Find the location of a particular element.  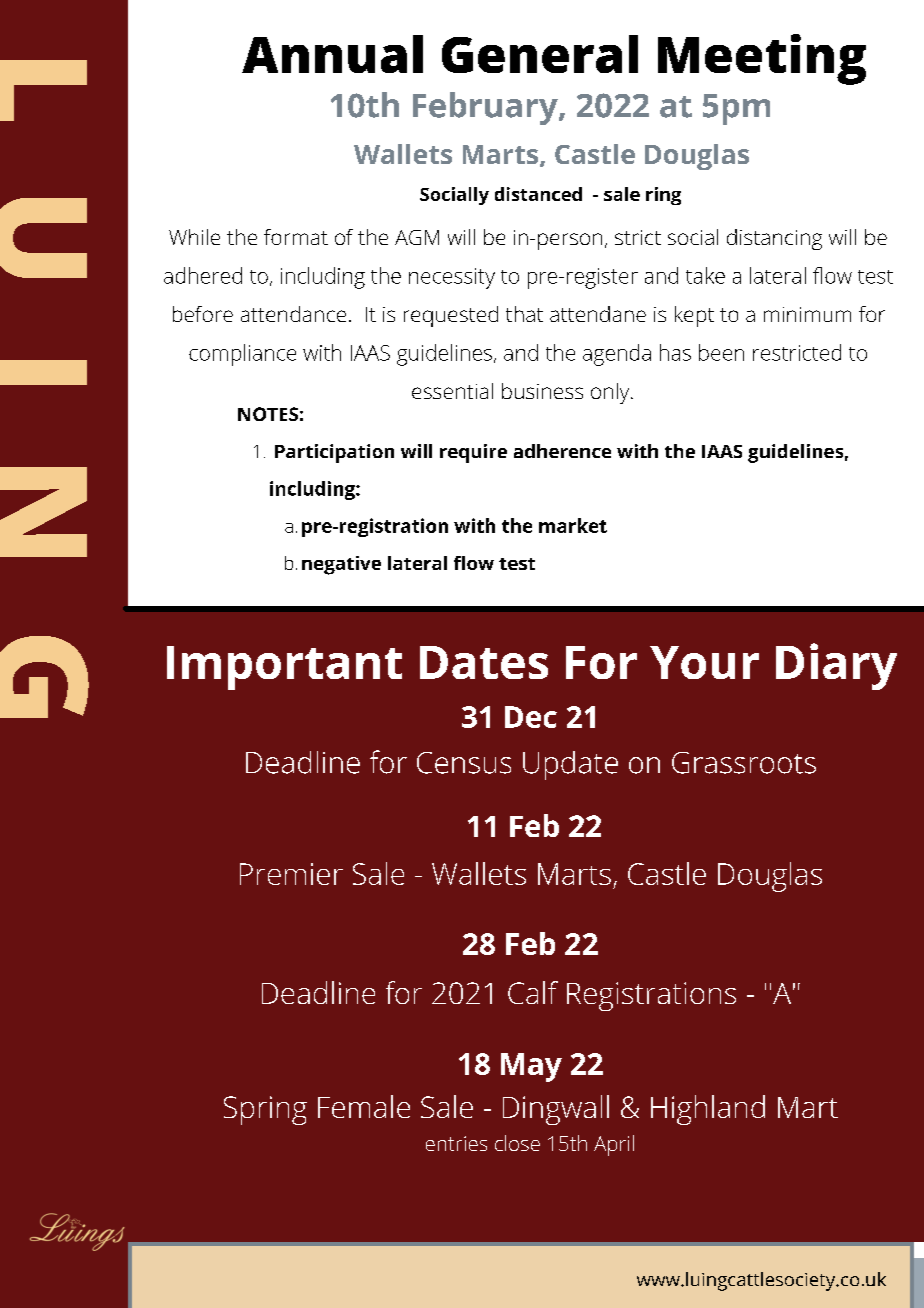

Meeting is located at coordinates (762, 59).
